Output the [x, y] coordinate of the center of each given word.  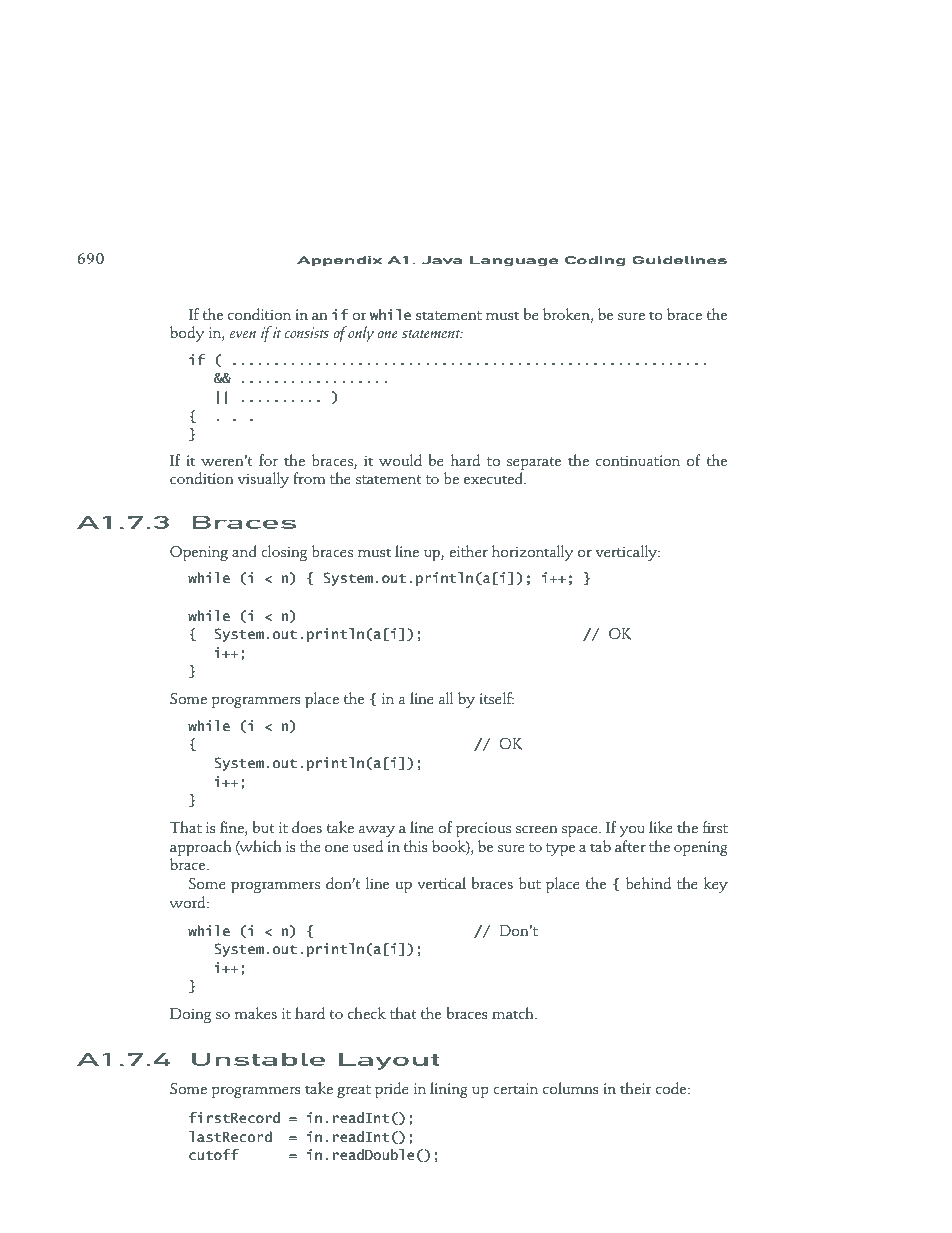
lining [449, 1090]
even [243, 334]
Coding [595, 261]
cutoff [214, 1154]
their [636, 1088]
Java [442, 260]
